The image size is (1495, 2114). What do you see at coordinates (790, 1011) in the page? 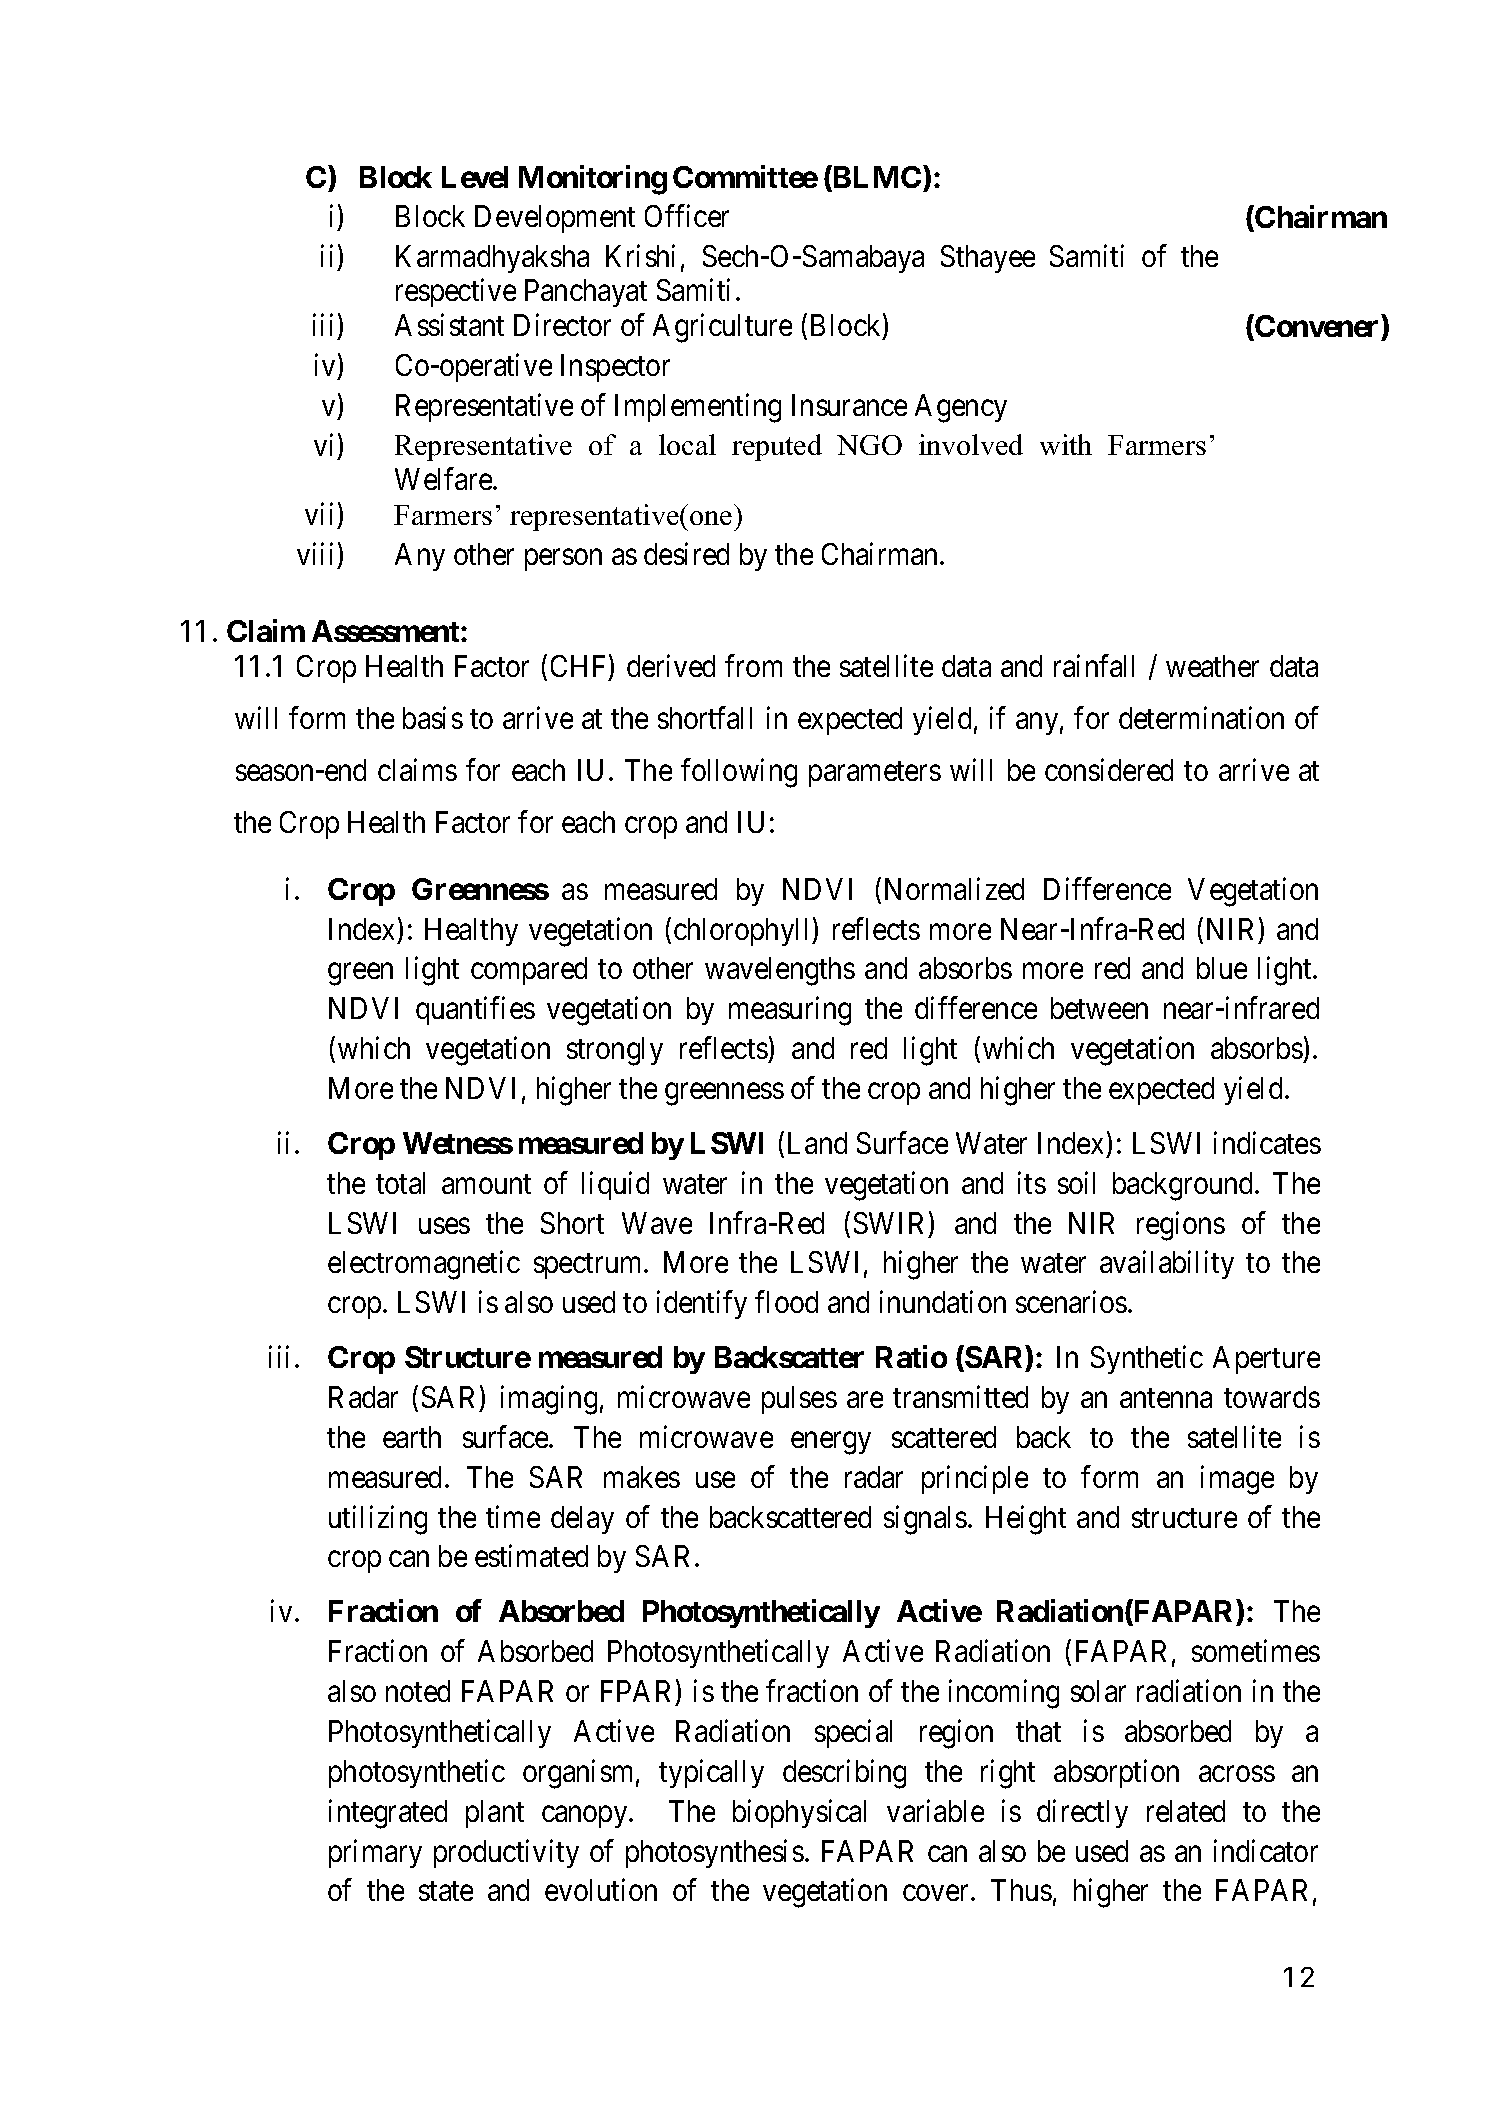
I see `measuring` at bounding box center [790, 1011].
